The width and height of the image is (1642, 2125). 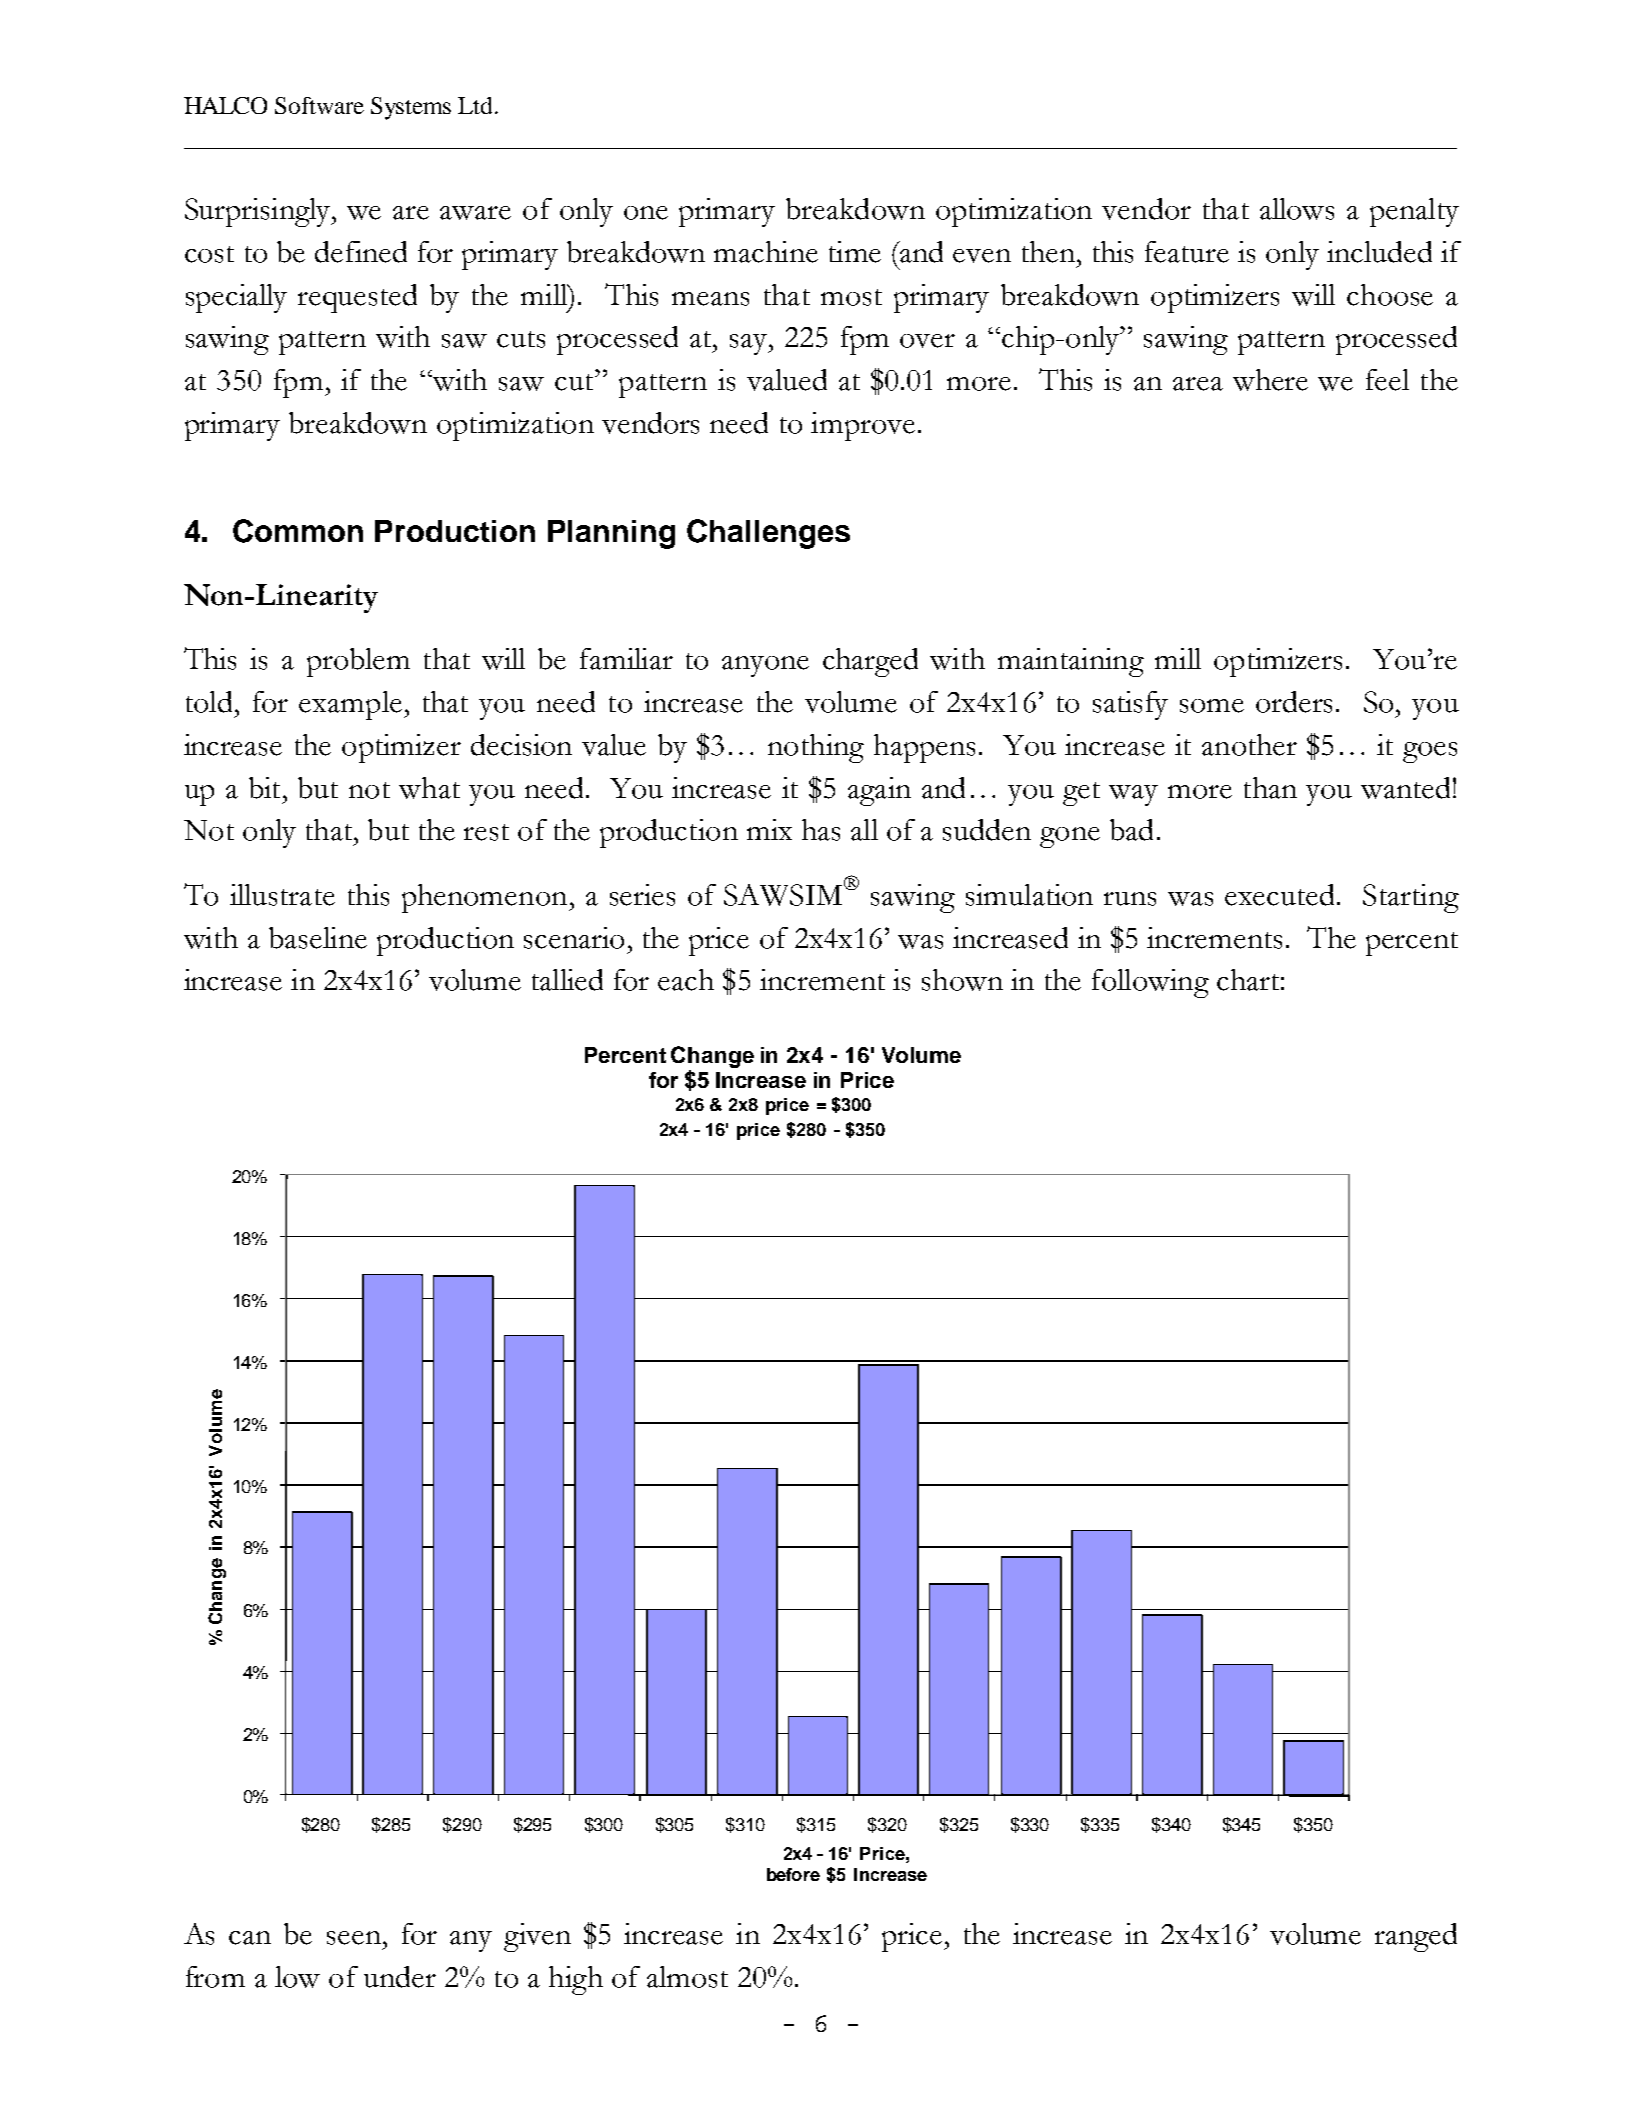 I want to click on seen, so click(x=354, y=1938).
